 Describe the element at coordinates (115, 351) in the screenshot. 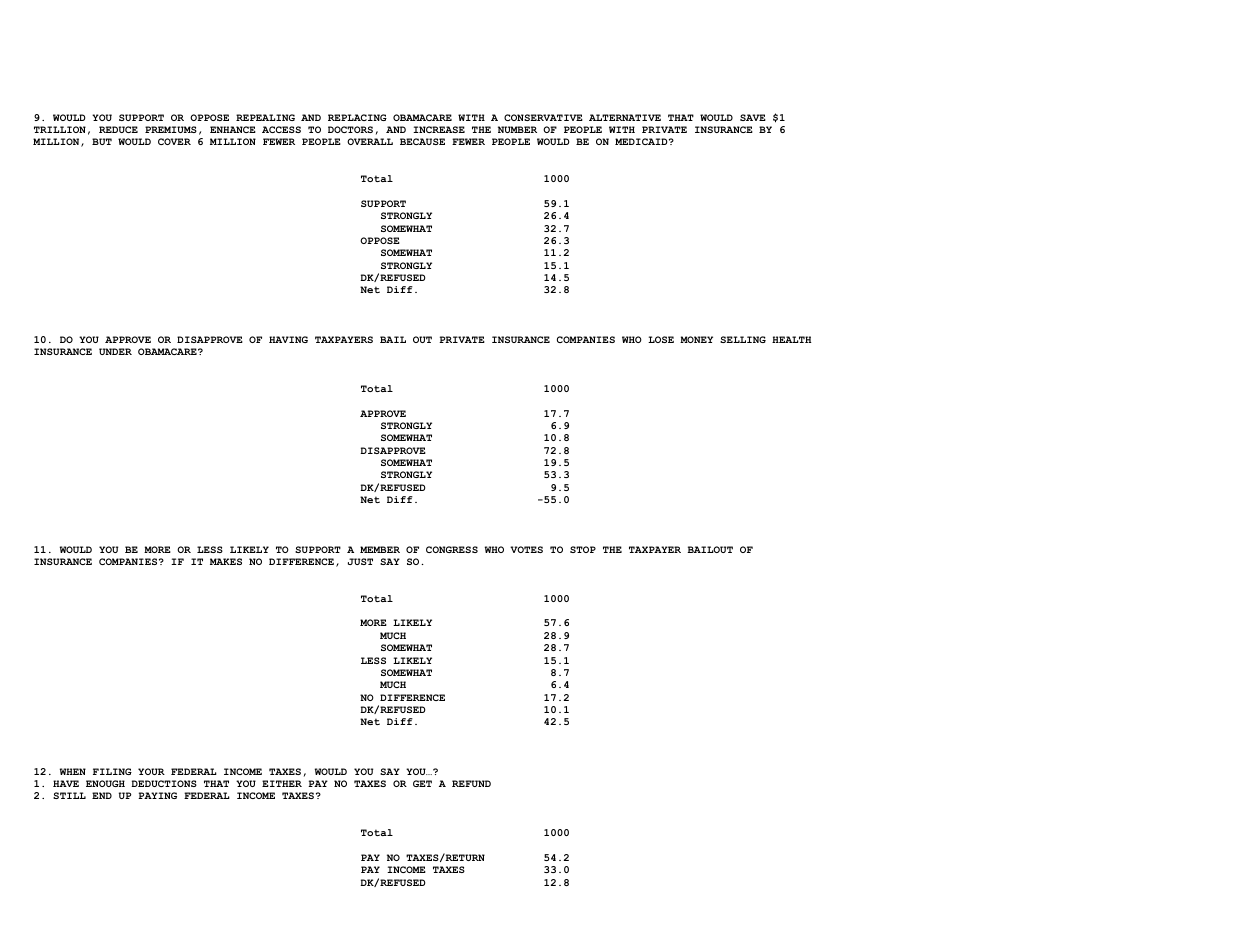

I see `UNDER` at that location.
